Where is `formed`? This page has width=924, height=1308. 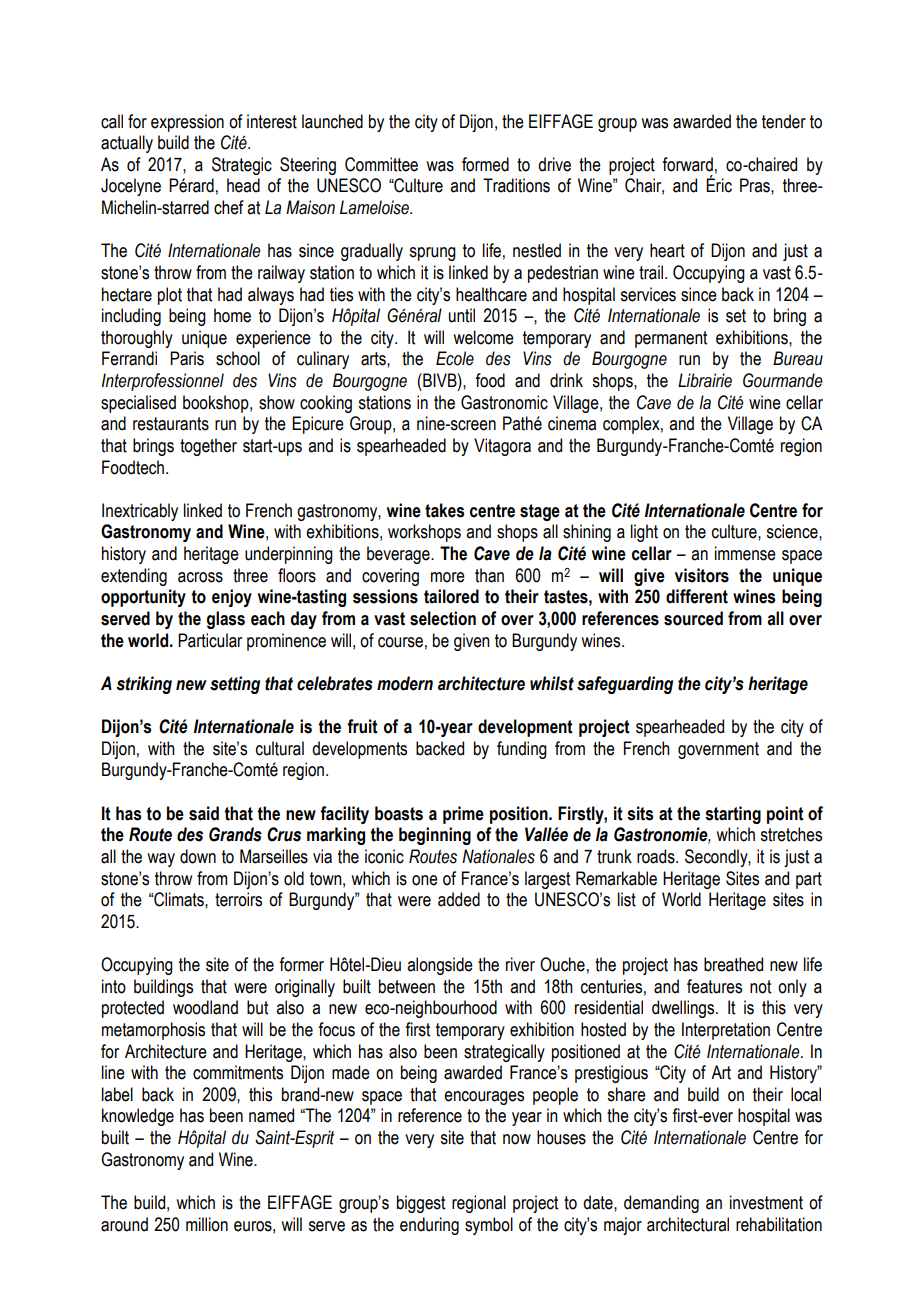
formed is located at coordinates (485, 164).
